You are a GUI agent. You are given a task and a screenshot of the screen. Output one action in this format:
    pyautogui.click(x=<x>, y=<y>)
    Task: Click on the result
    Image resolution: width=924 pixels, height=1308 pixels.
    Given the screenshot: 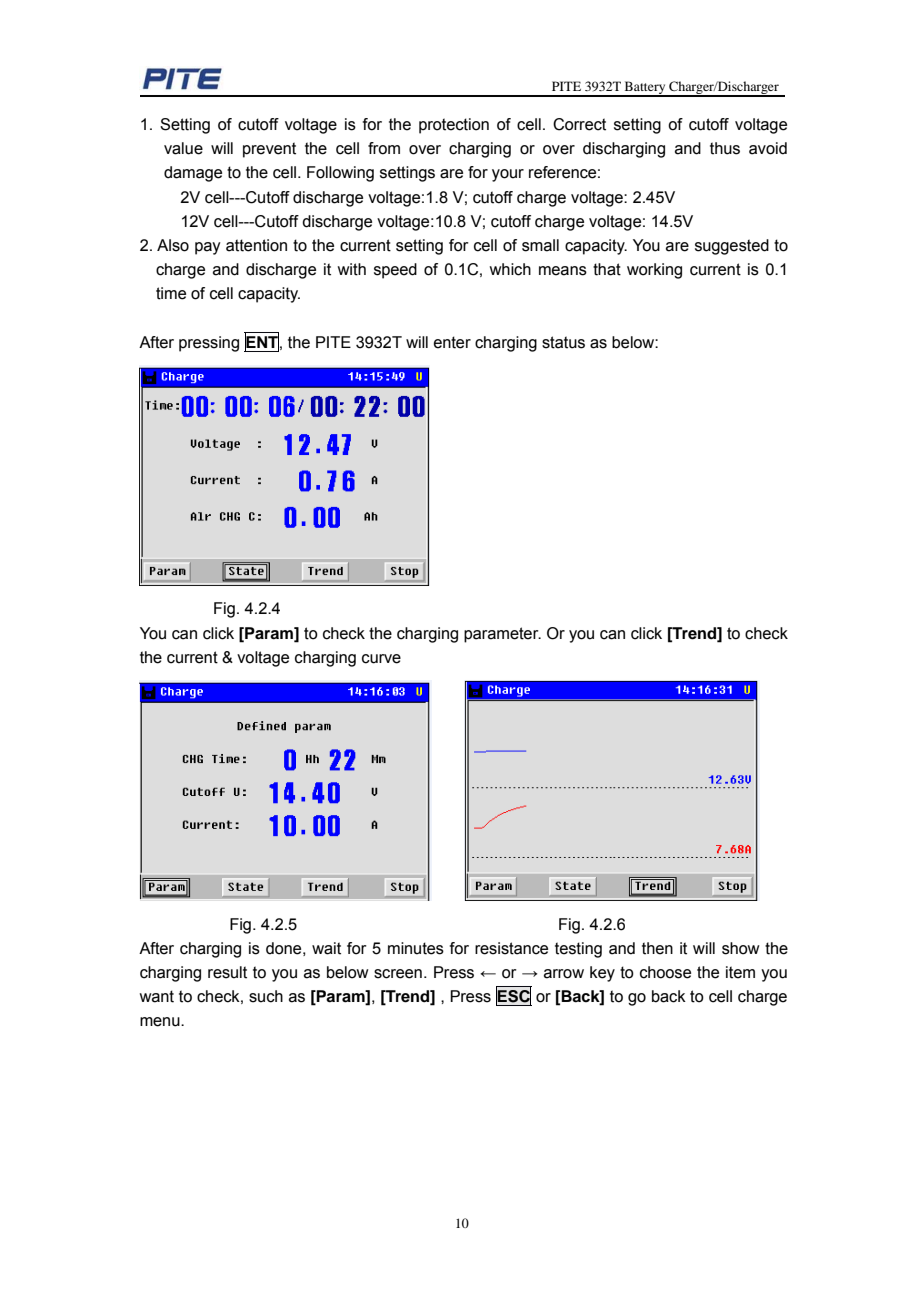 What is the action you would take?
    pyautogui.click(x=227, y=972)
